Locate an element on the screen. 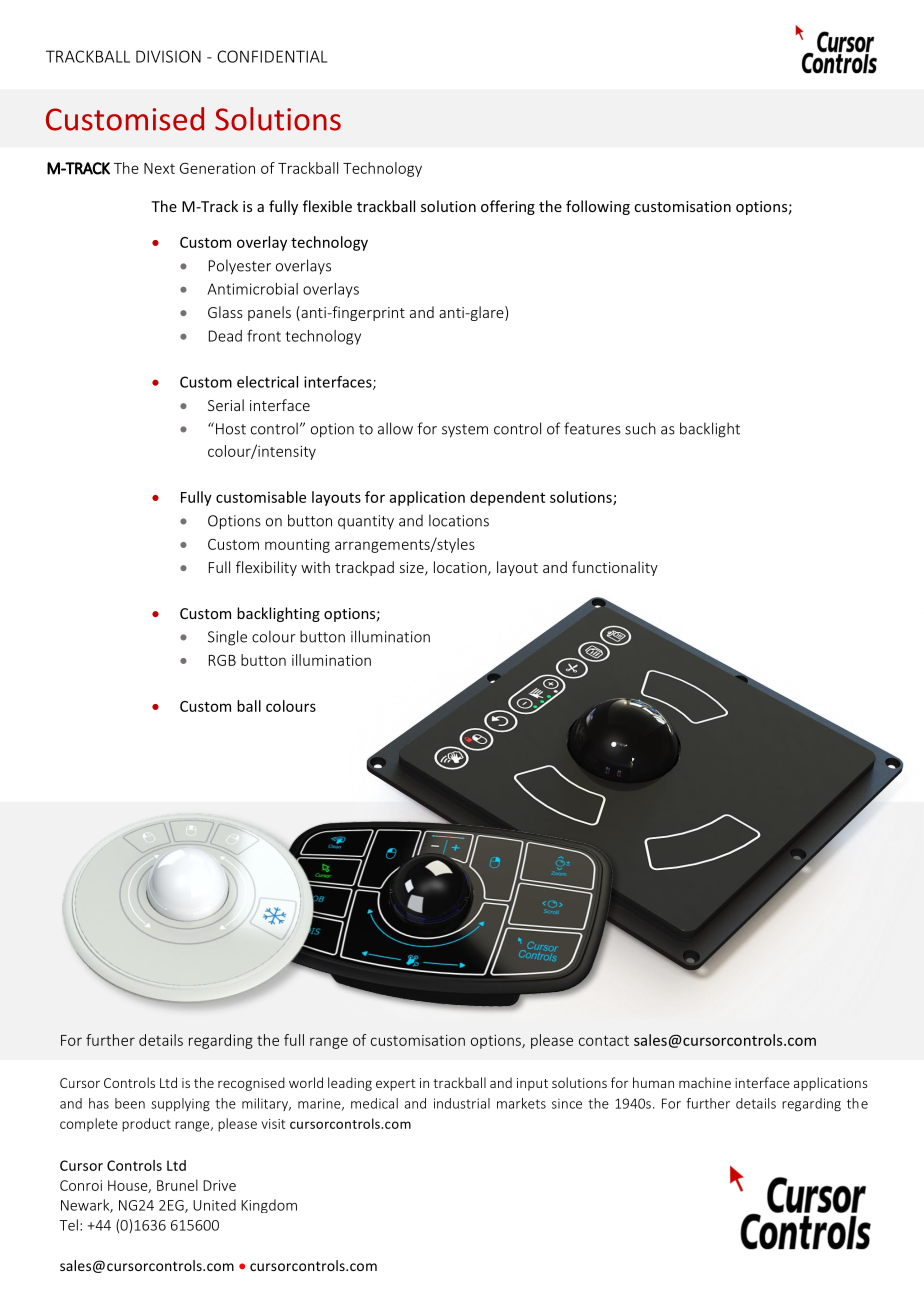  following is located at coordinates (598, 207).
